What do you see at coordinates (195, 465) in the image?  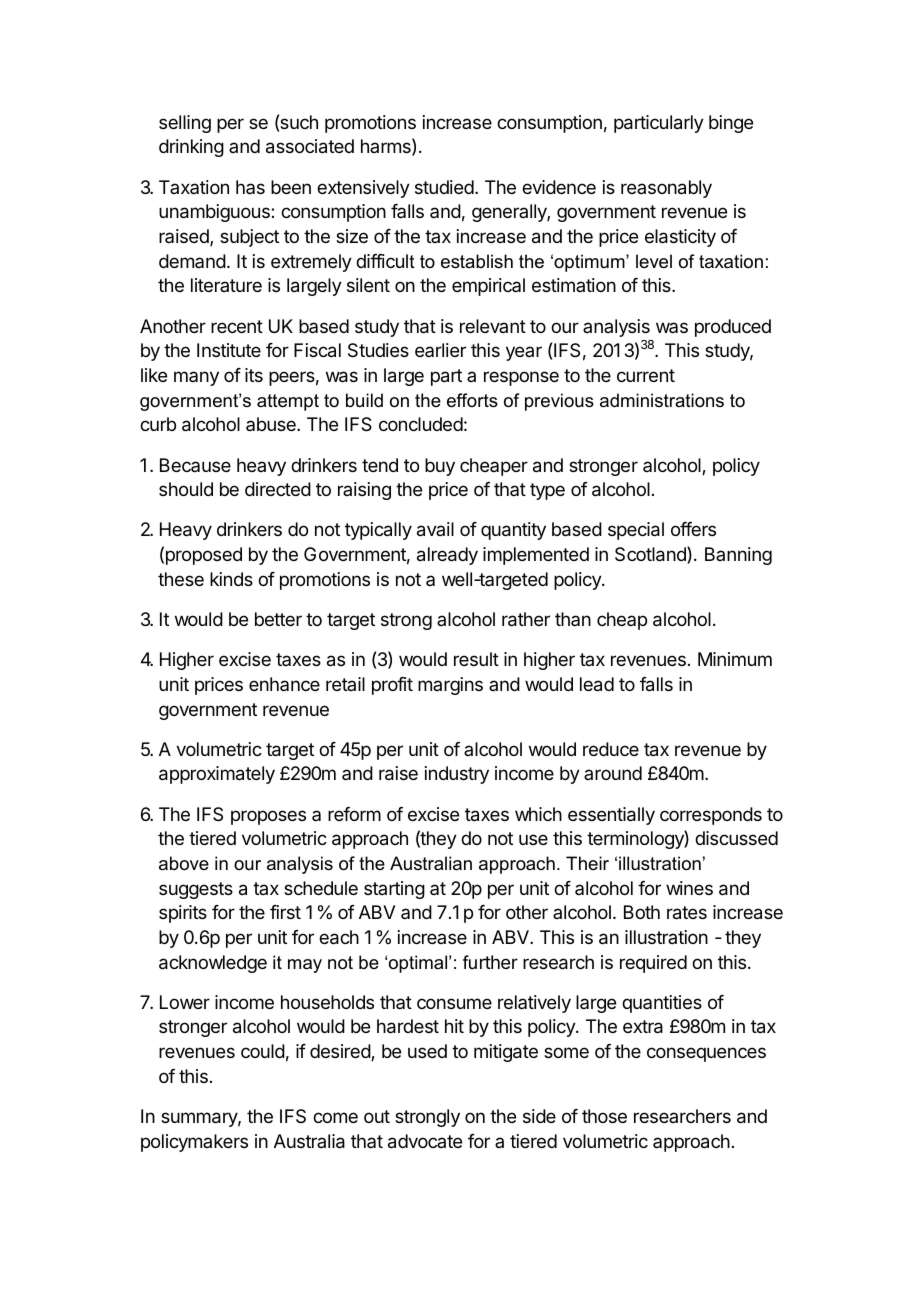 I see `Because` at bounding box center [195, 465].
